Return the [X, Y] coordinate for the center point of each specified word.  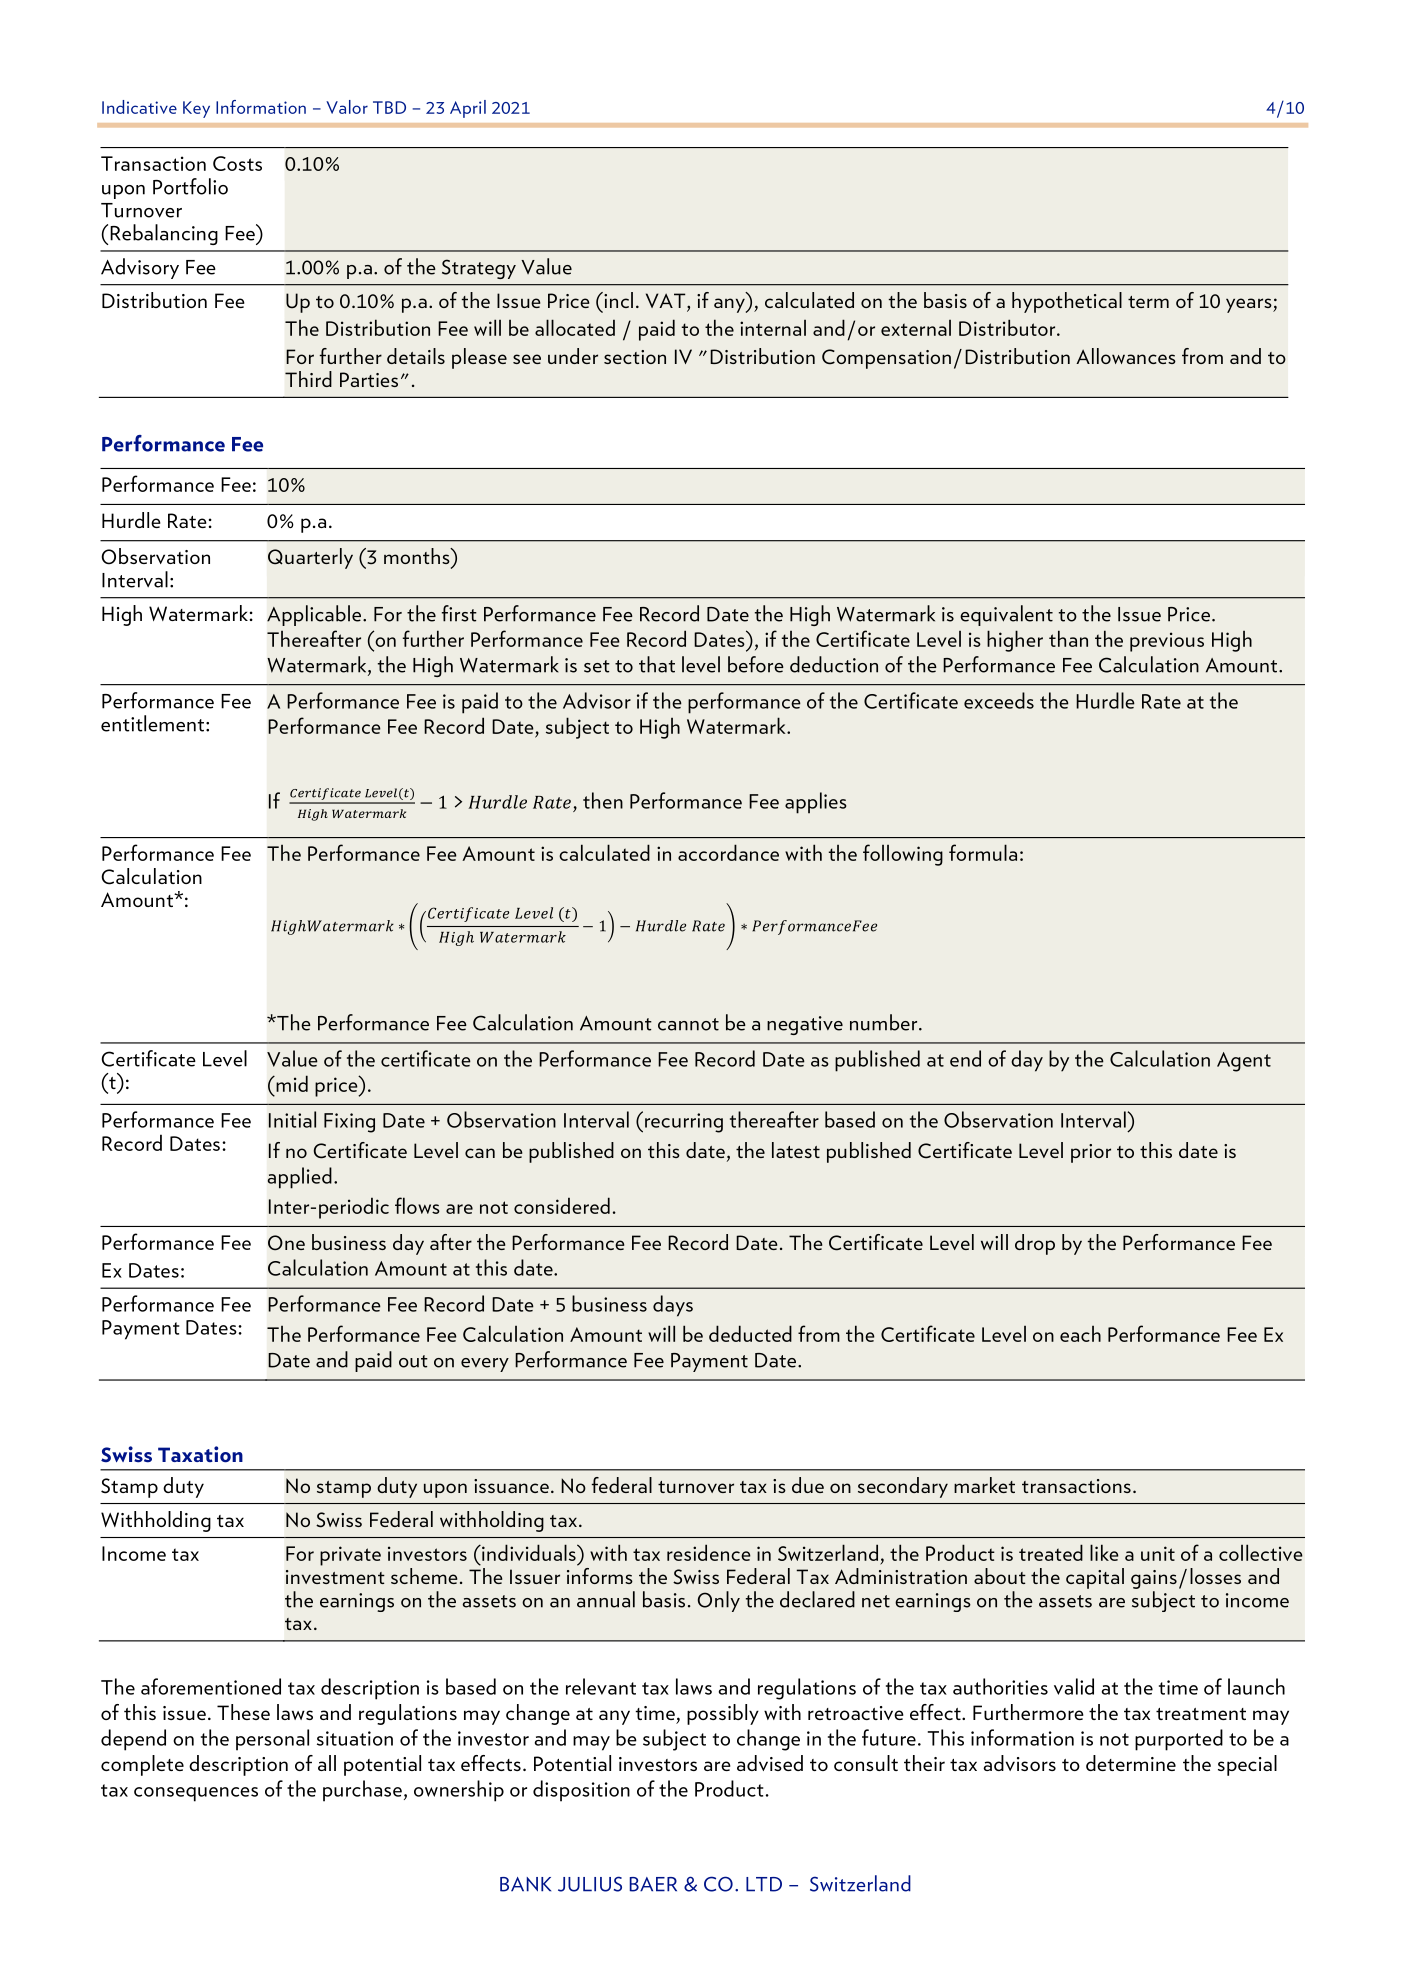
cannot [688, 1024]
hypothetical [1067, 302]
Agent [1244, 1062]
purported [1179, 1740]
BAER [653, 1884]
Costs [237, 163]
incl [617, 300]
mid [291, 1083]
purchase [362, 1791]
